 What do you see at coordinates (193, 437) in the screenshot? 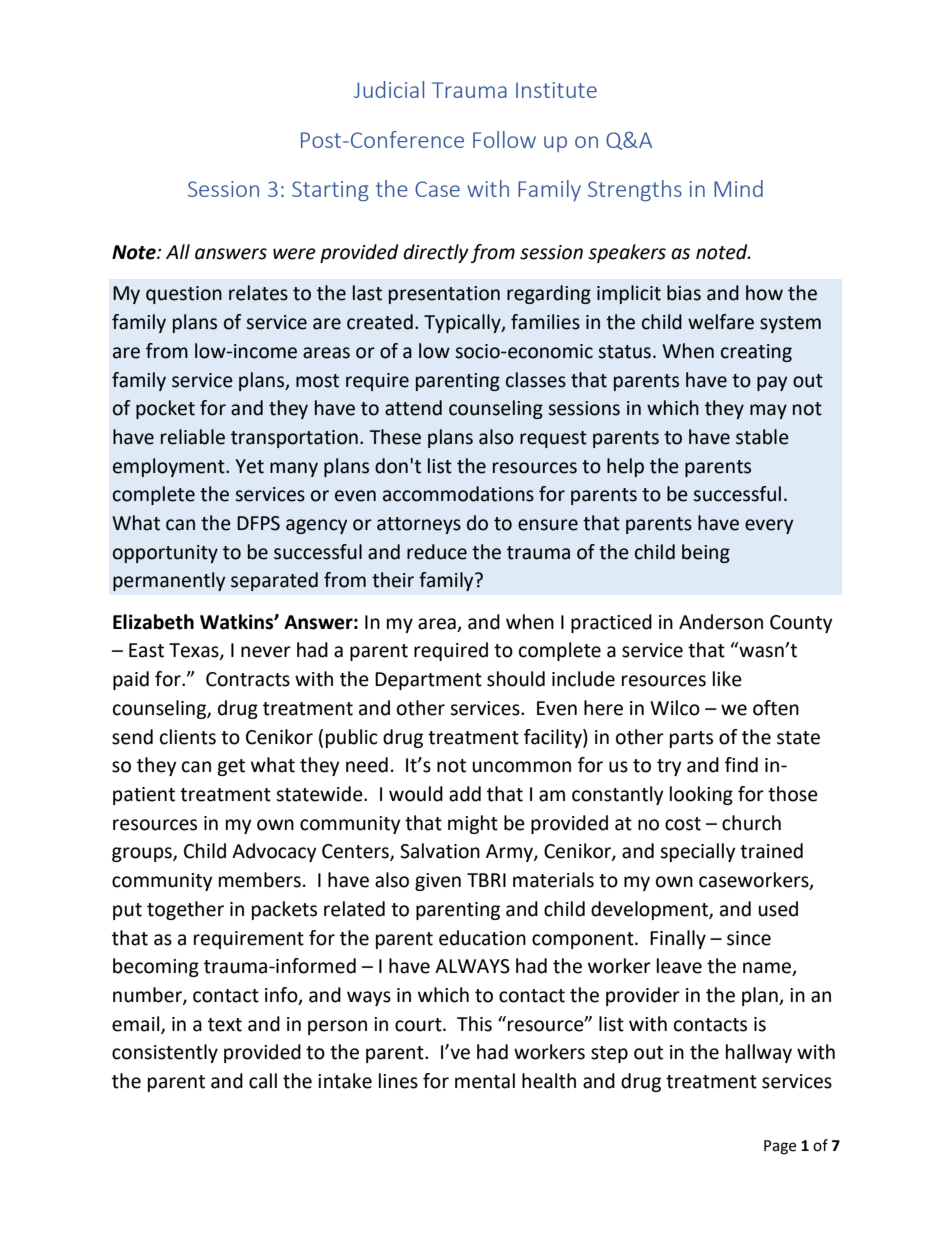
I see `reliable` at bounding box center [193, 437].
